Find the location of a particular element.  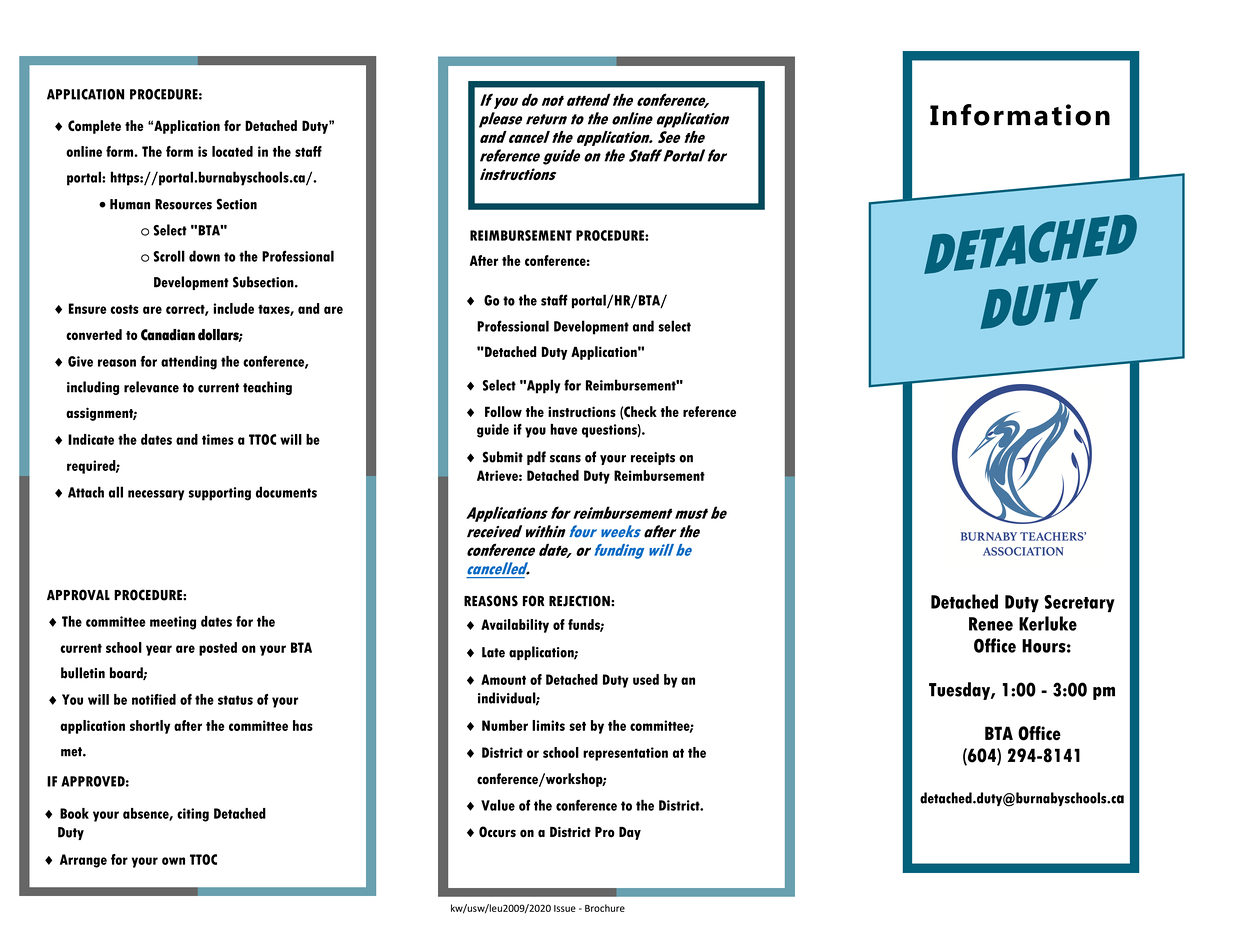

down is located at coordinates (204, 256).
